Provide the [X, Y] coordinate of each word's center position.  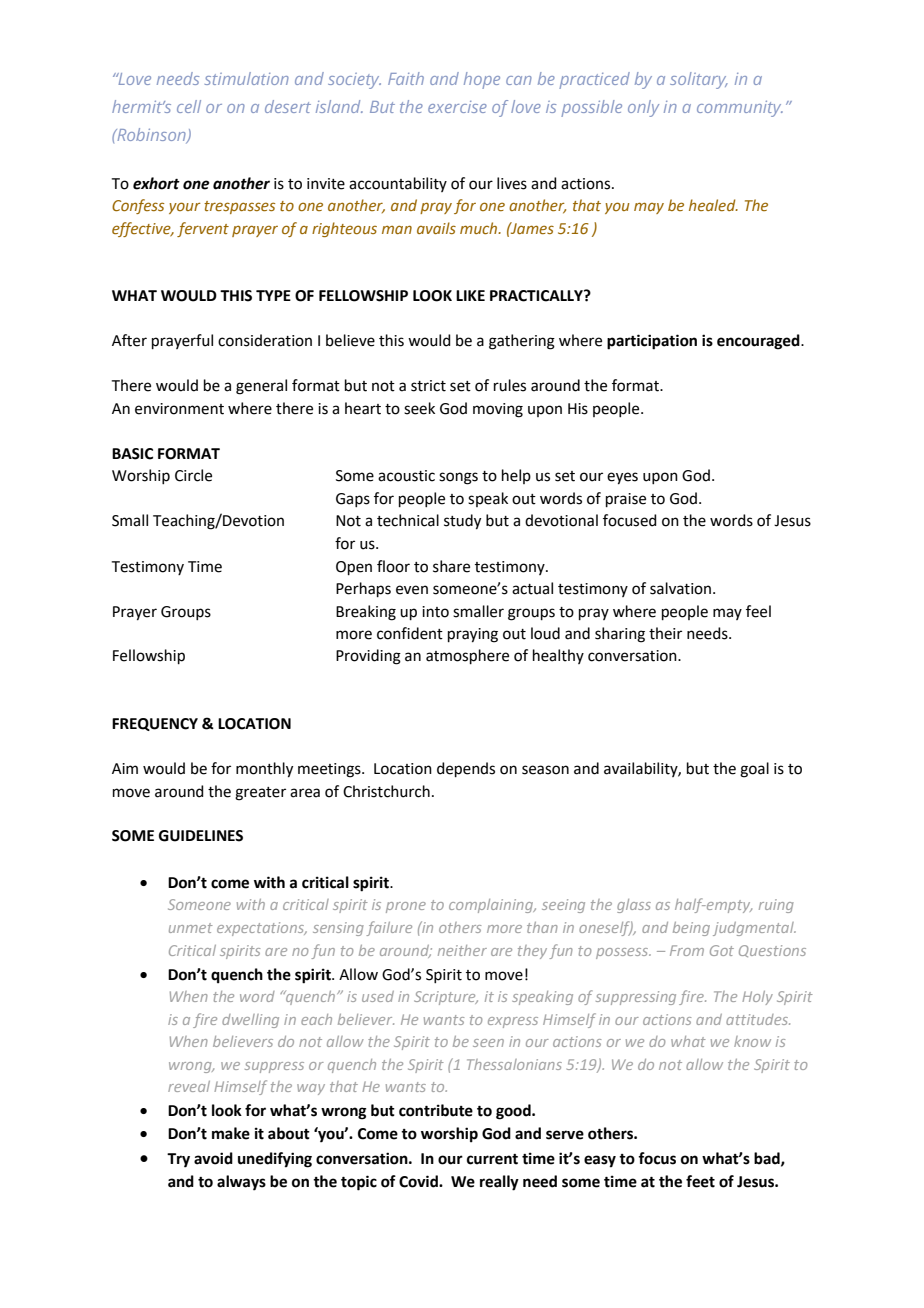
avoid [213, 1158]
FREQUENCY [155, 724]
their [665, 633]
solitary [699, 80]
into [435, 612]
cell [189, 106]
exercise [457, 107]
